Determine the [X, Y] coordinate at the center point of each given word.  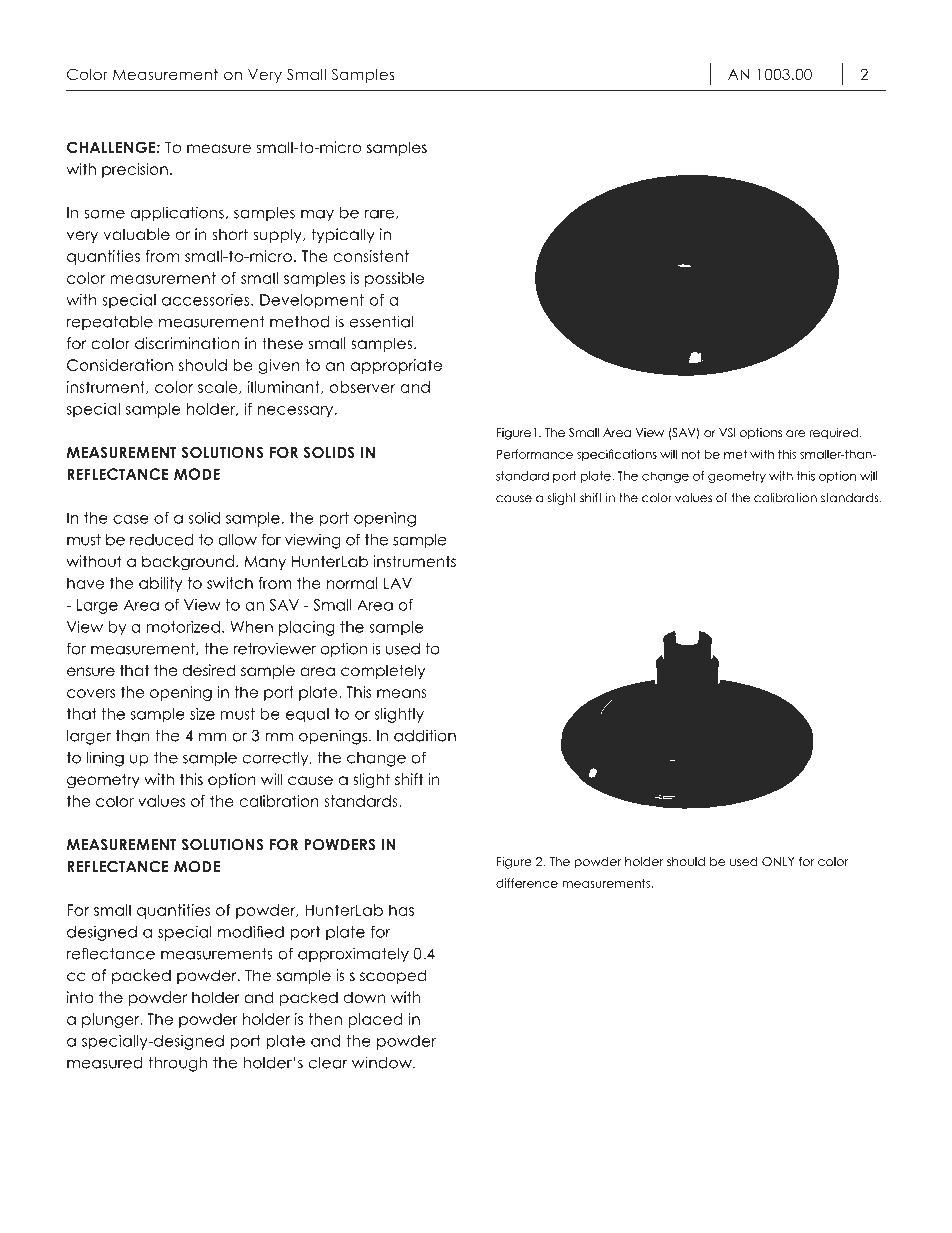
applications [177, 214]
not [691, 454]
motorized [183, 627]
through [177, 1064]
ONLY [778, 861]
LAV [398, 583]
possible [394, 279]
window [383, 1062]
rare [379, 214]
